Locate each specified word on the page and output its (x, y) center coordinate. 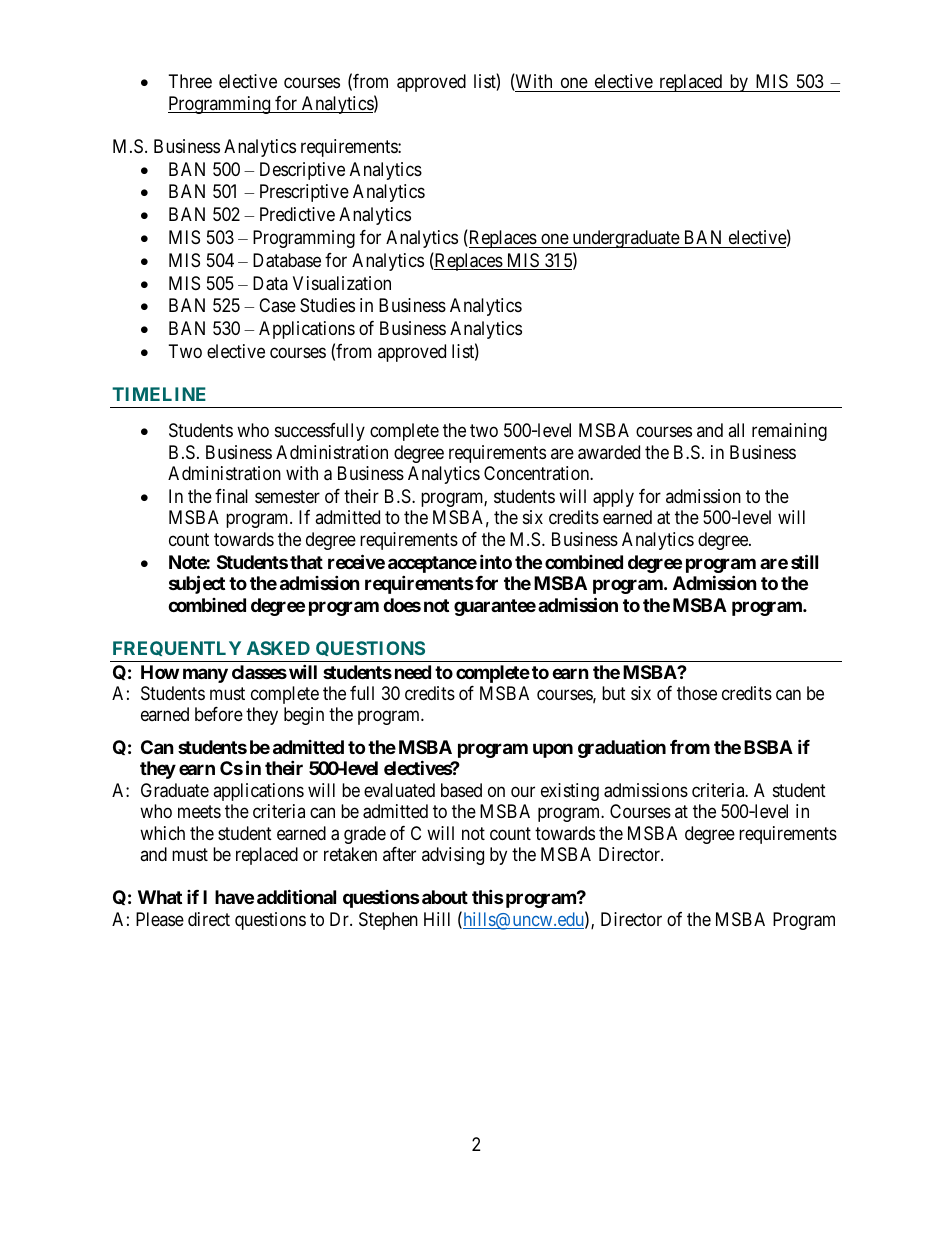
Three (190, 81)
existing (570, 792)
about (445, 897)
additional (296, 896)
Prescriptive (304, 193)
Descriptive (302, 171)
